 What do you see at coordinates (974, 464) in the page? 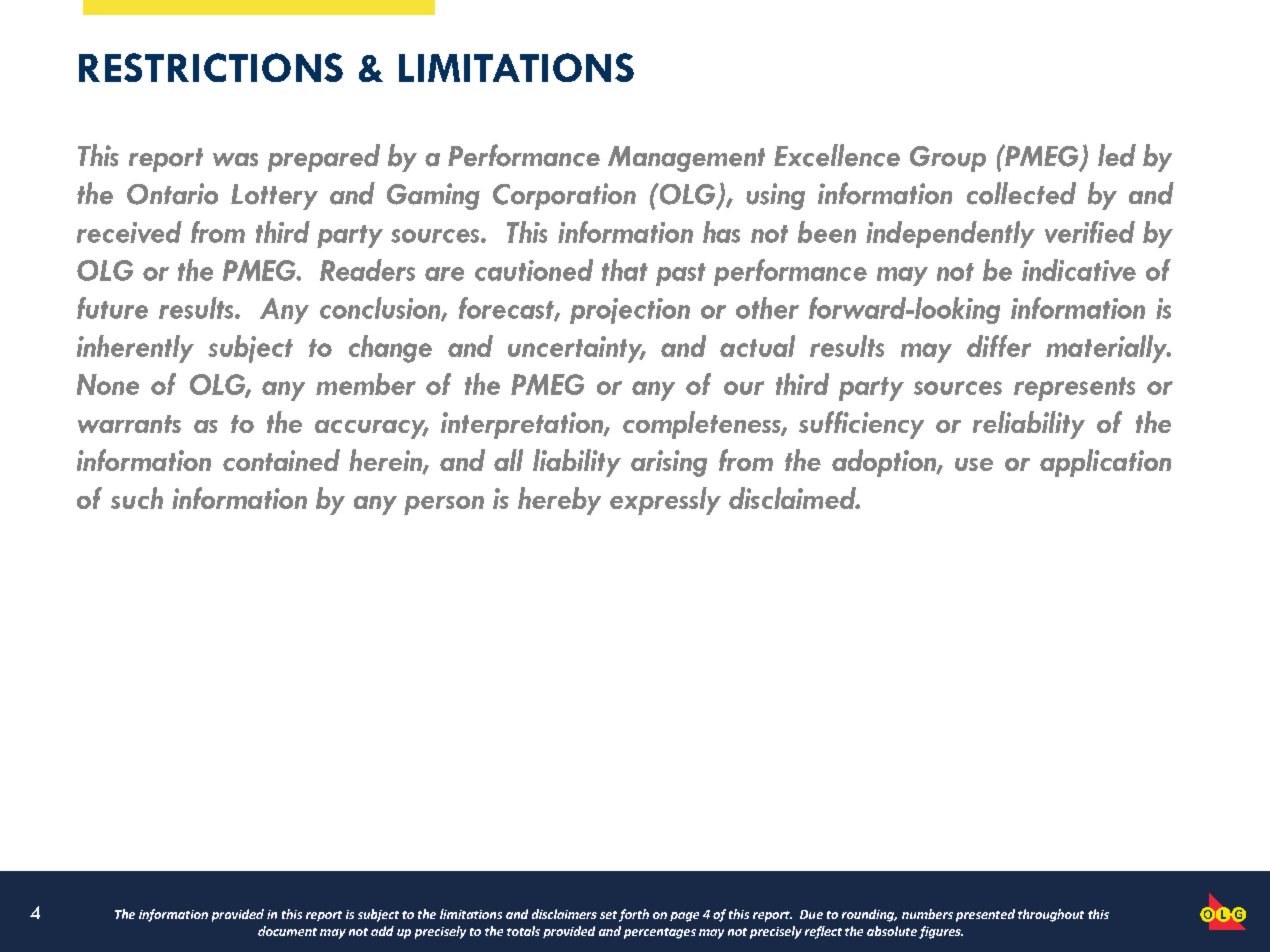
I see `use` at bounding box center [974, 464].
